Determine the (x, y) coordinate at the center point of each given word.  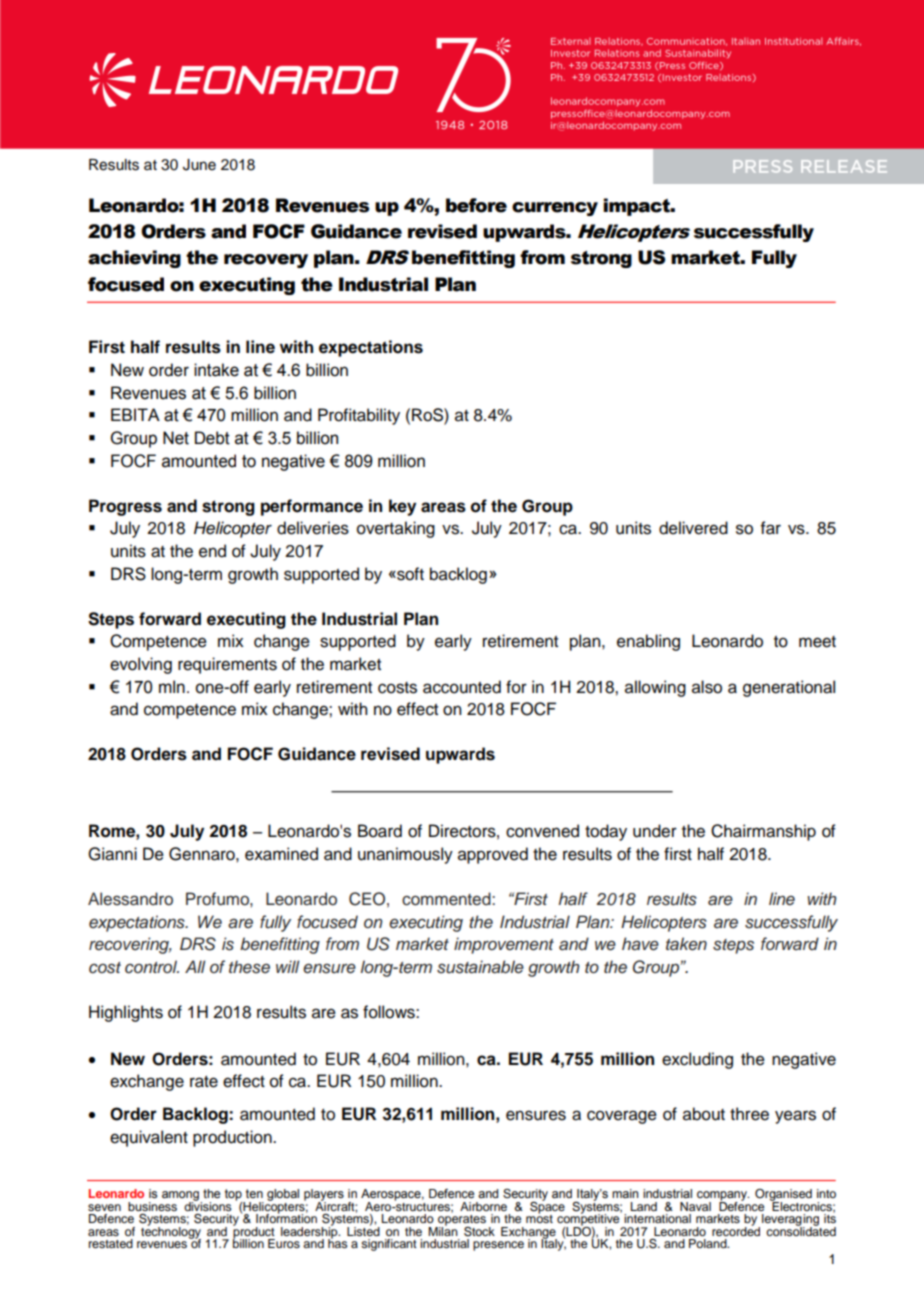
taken (686, 944)
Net (176, 438)
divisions (208, 1205)
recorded (736, 1230)
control (152, 967)
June (199, 165)
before (476, 205)
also (707, 687)
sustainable (480, 967)
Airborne (483, 1206)
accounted (462, 687)
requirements (227, 665)
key (402, 507)
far (771, 528)
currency (555, 209)
